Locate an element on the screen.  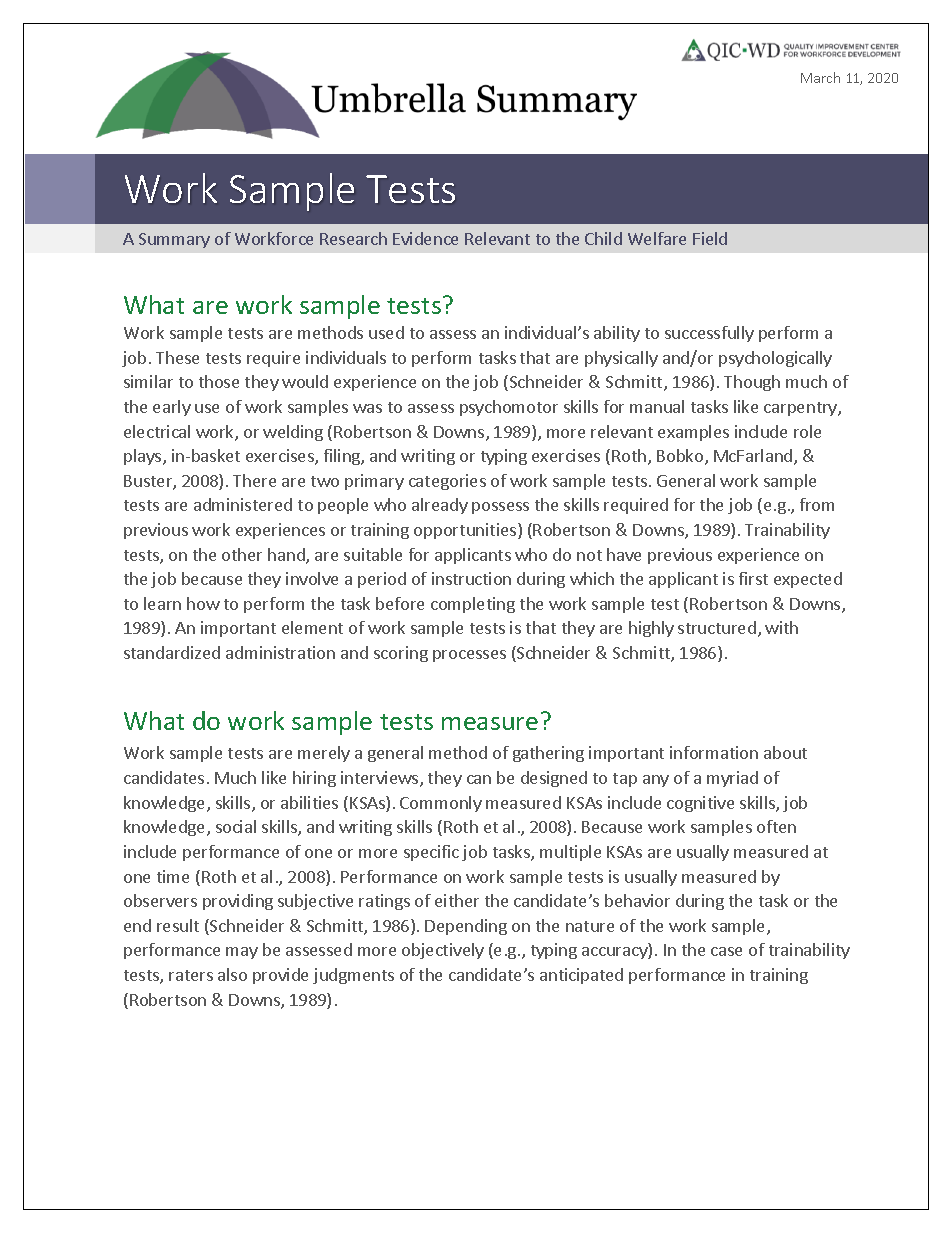
administered is located at coordinates (243, 504).
